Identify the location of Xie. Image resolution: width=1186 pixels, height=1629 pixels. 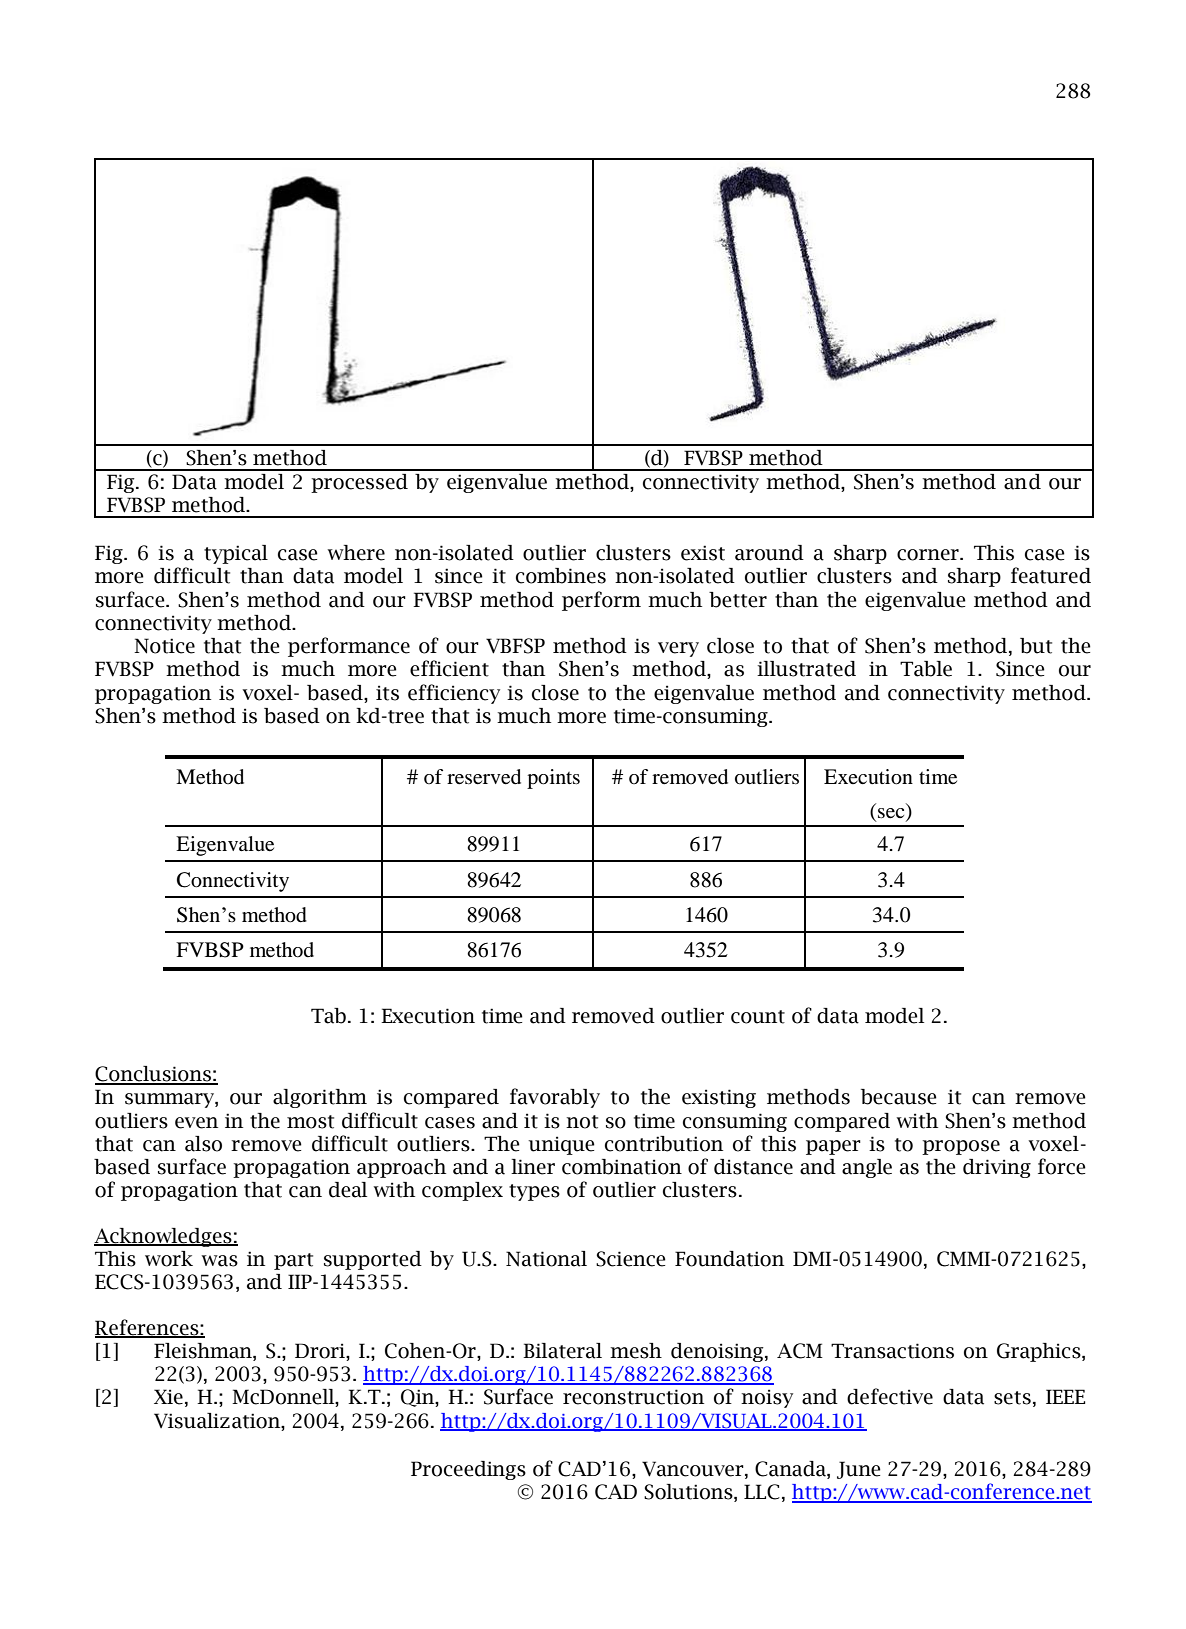
(168, 1397).
